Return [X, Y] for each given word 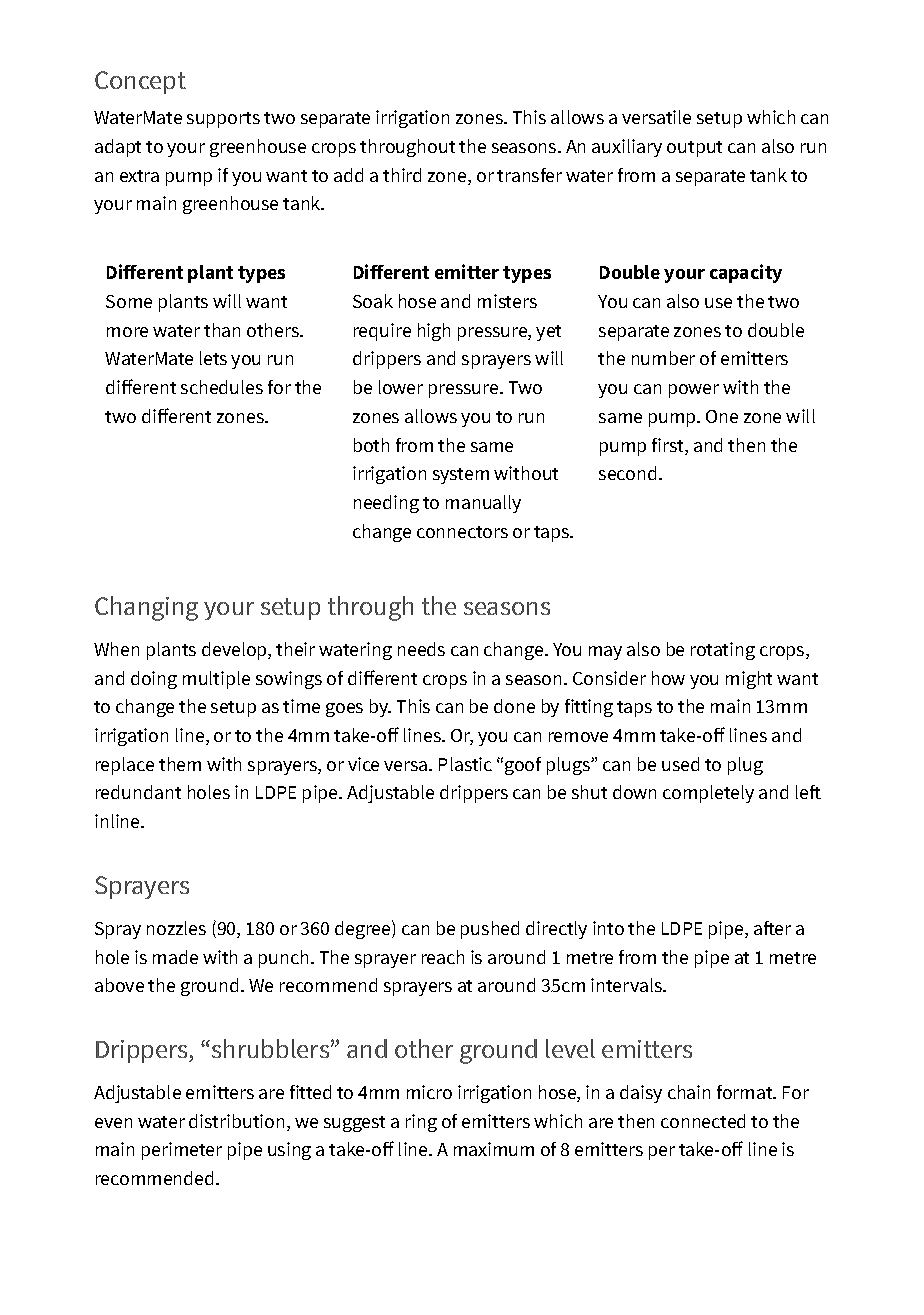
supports [223, 120]
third [402, 175]
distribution [236, 1121]
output [694, 149]
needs [421, 649]
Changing [146, 608]
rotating [723, 651]
